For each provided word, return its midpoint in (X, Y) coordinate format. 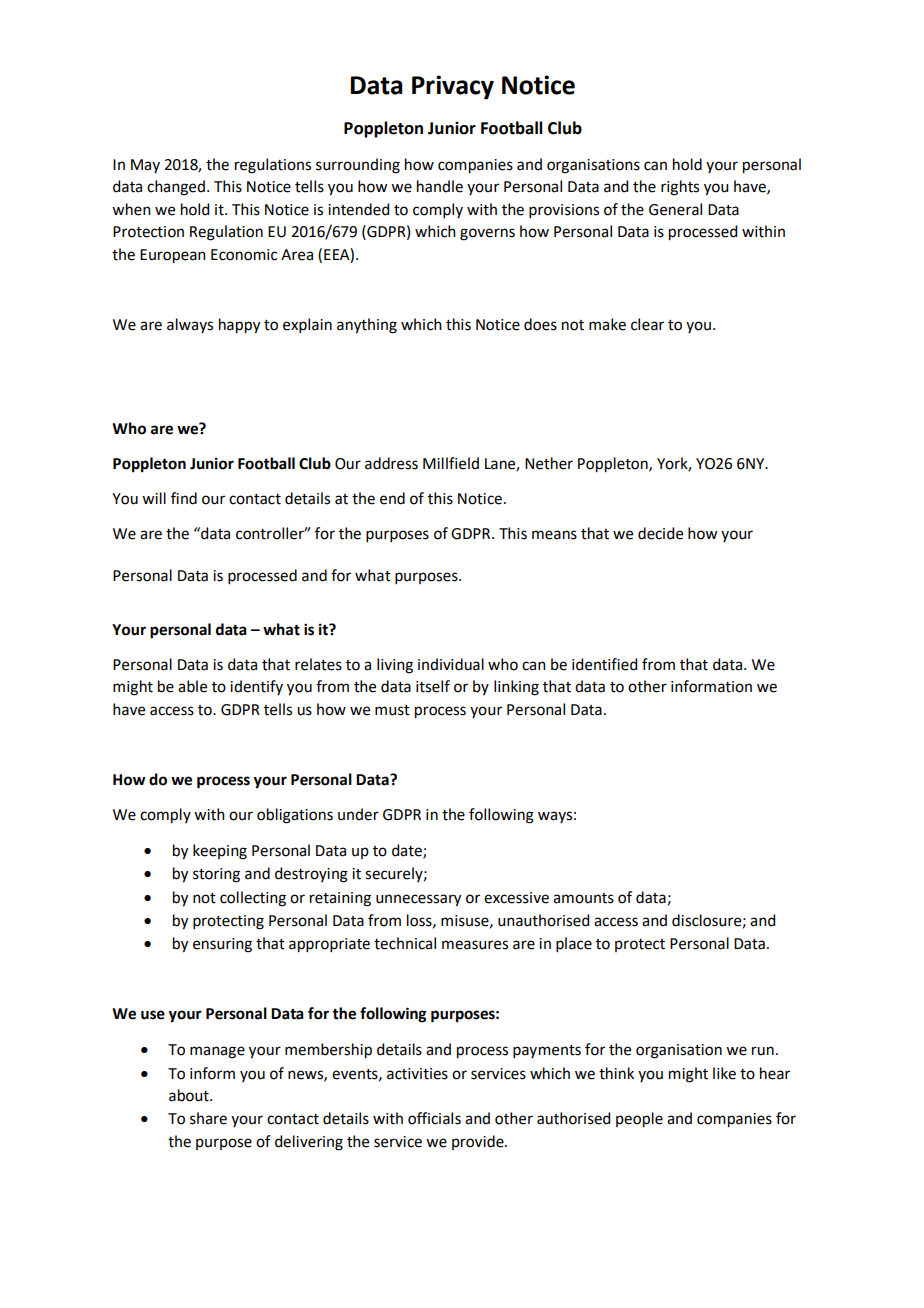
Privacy (453, 87)
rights (680, 188)
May (145, 166)
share (208, 1118)
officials (434, 1118)
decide (660, 533)
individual (451, 664)
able (192, 686)
